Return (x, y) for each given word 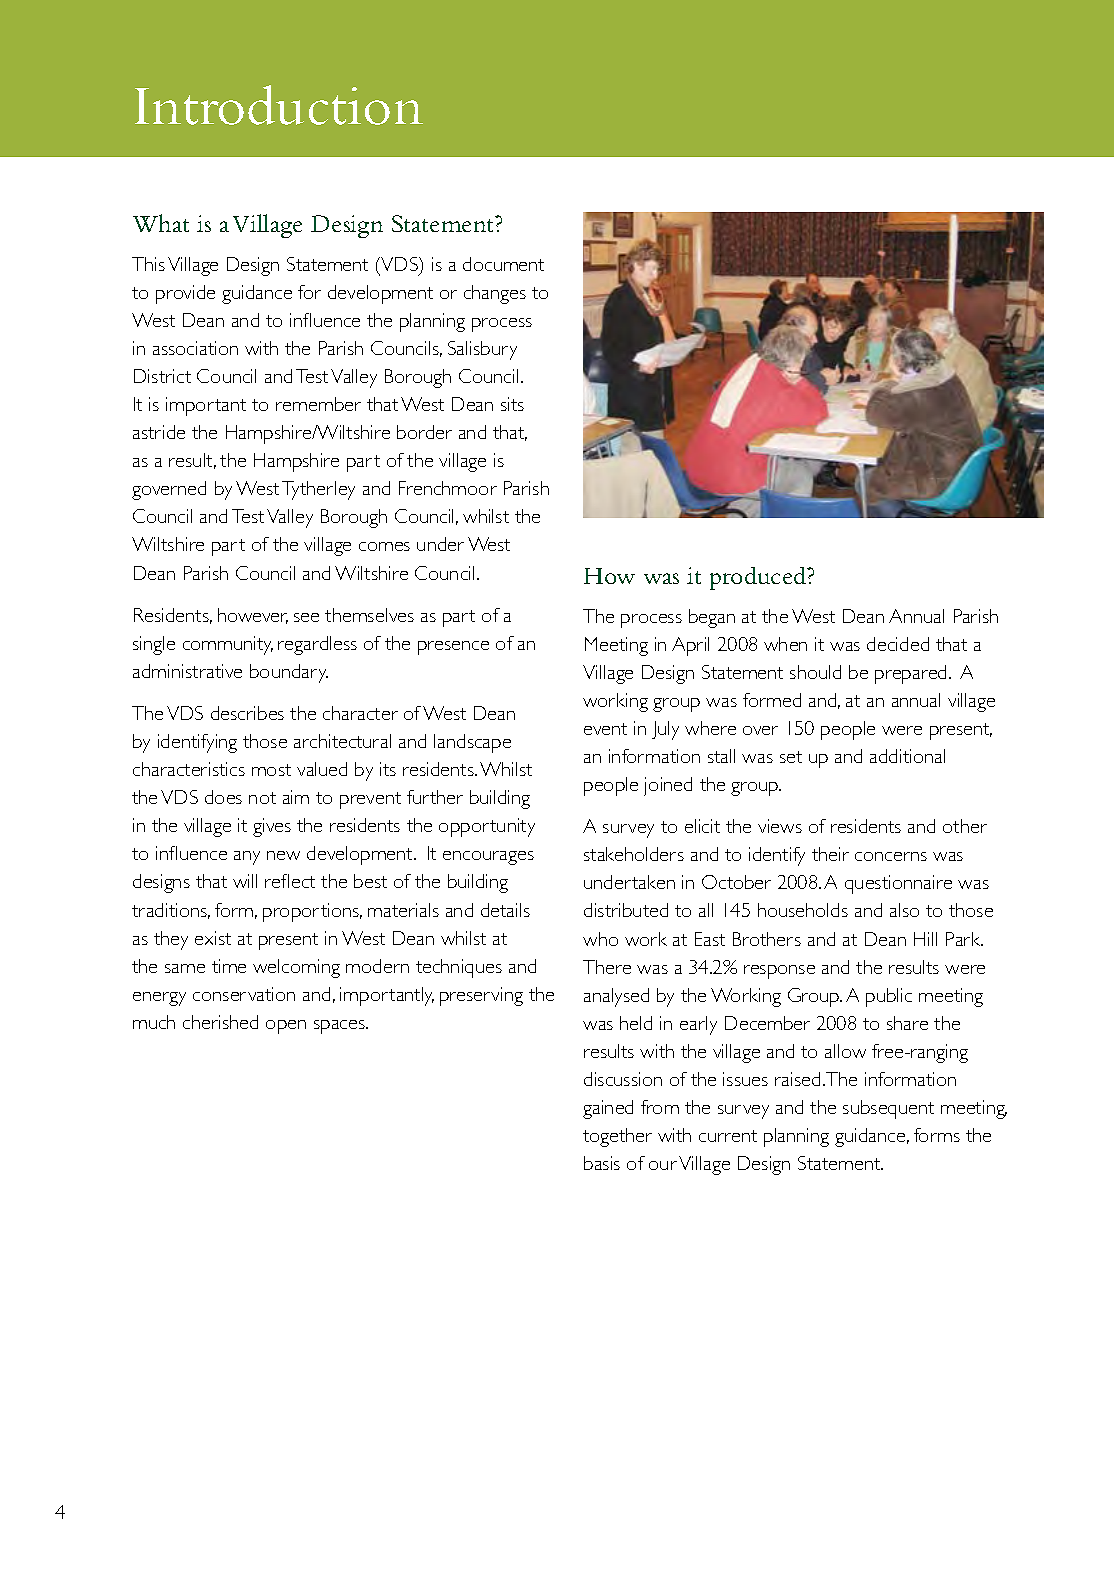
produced (759, 578)
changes (495, 294)
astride (159, 432)
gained (608, 1109)
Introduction (279, 105)
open (286, 1027)
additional (907, 756)
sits (512, 404)
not (262, 798)
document (503, 264)
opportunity (487, 827)
